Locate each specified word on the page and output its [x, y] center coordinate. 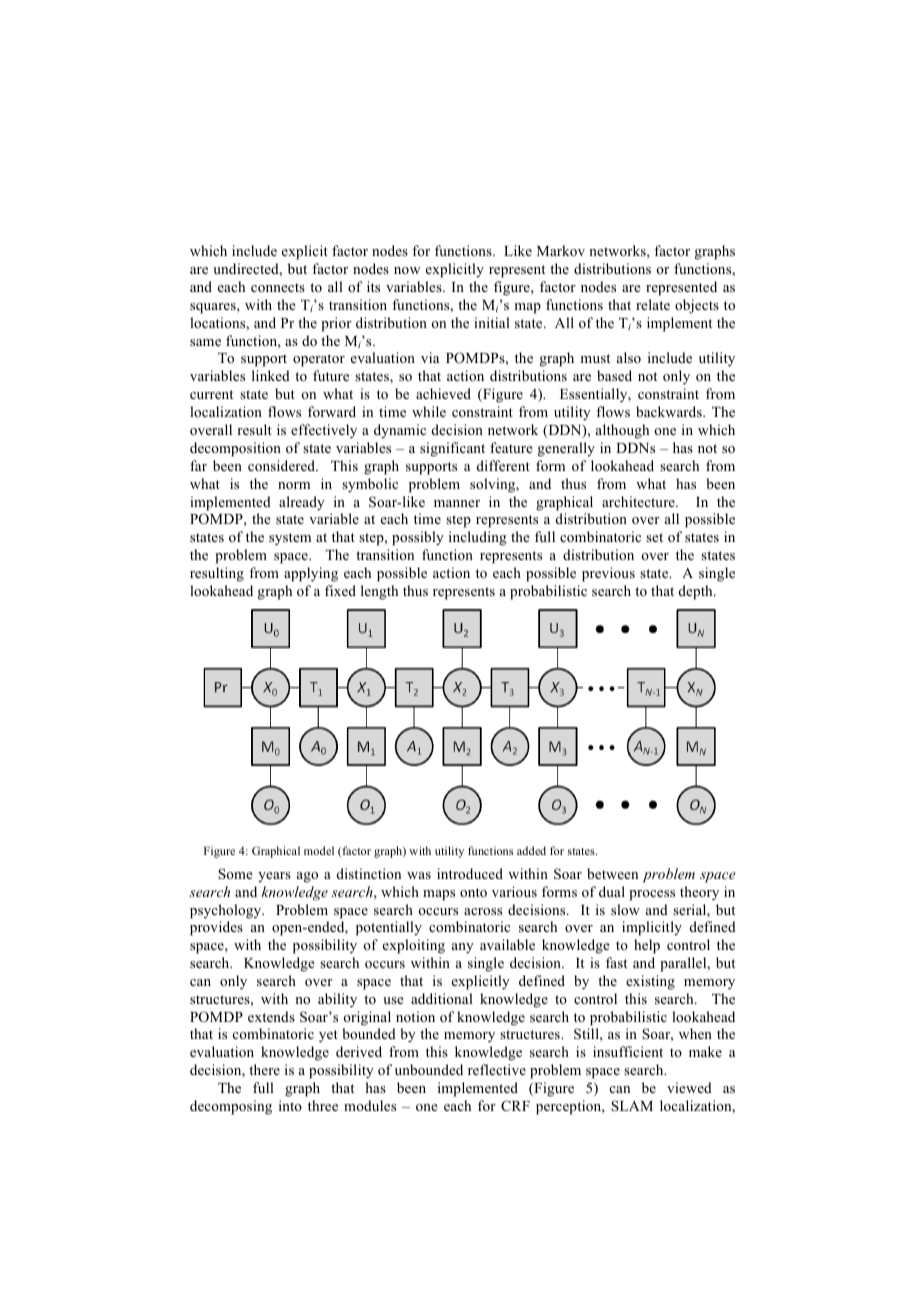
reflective [497, 1069]
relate [653, 304]
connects [278, 287]
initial [492, 322]
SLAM [632, 1105]
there [264, 1069]
